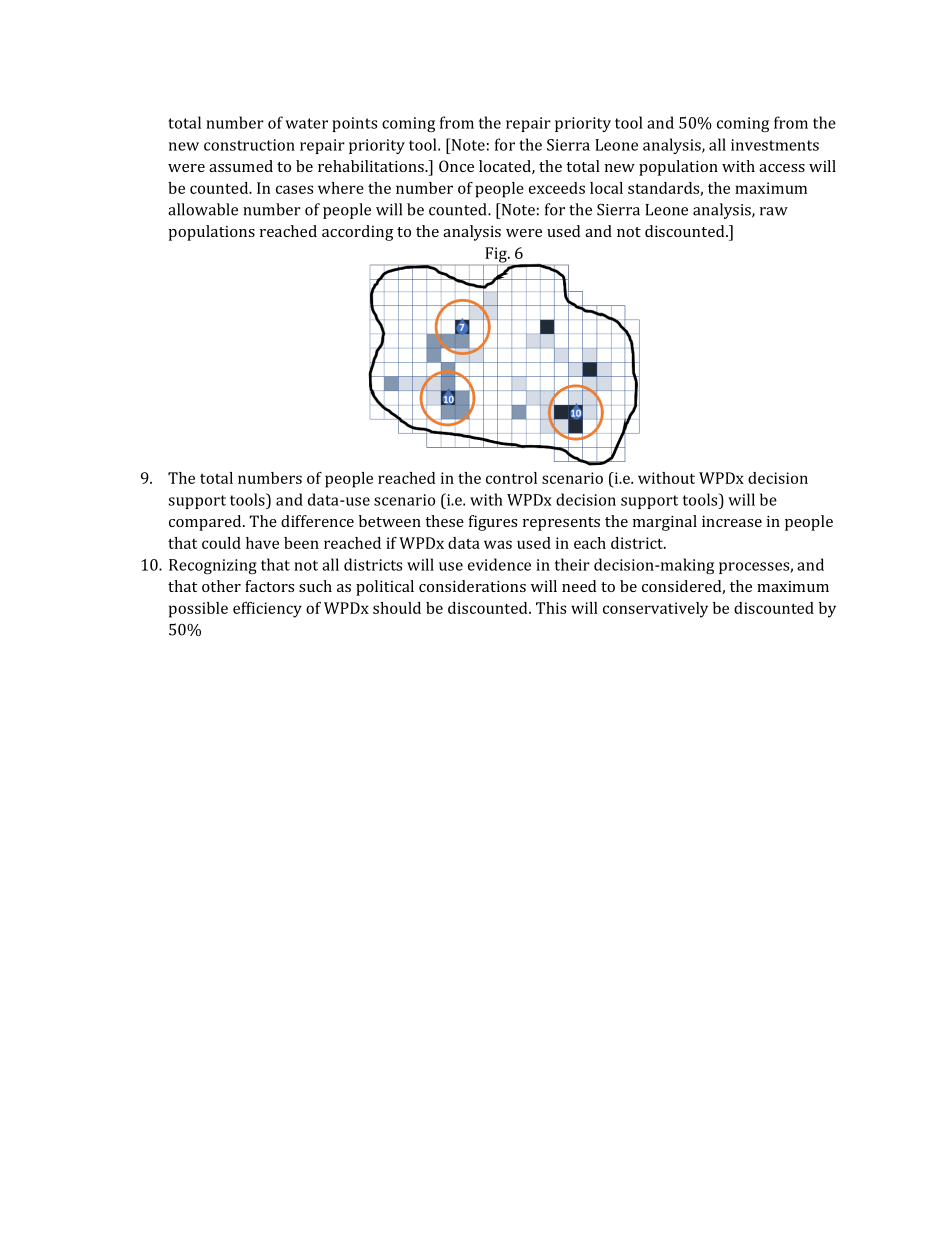  I want to click on considerations, so click(472, 586).
